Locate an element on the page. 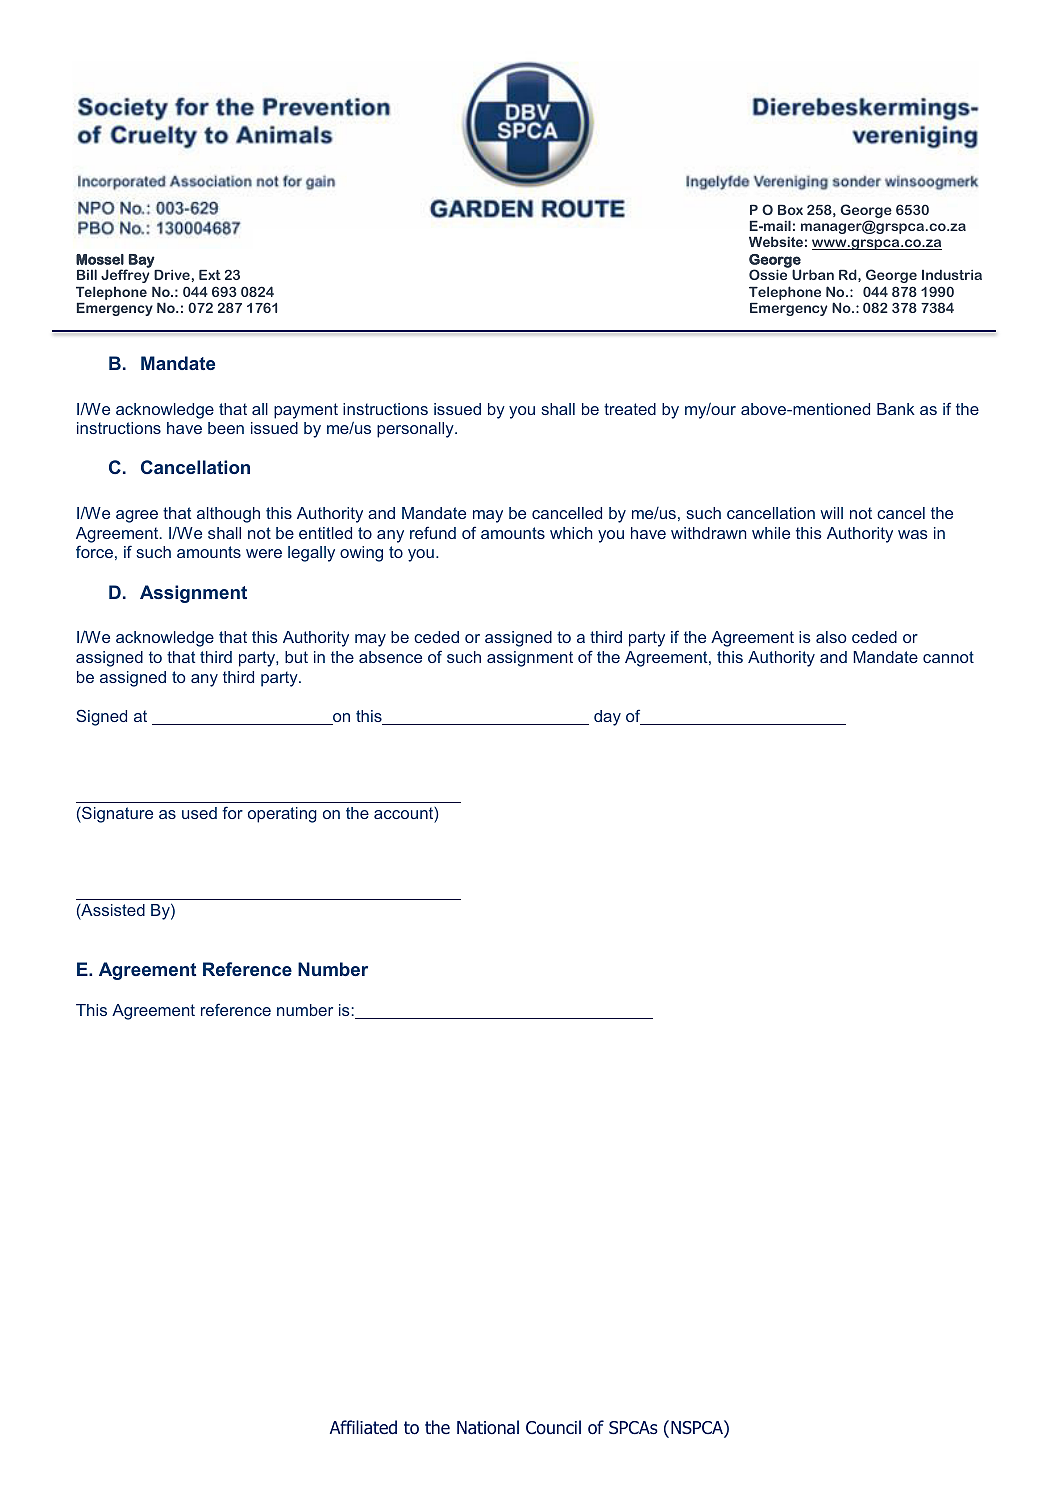  operating is located at coordinates (282, 815).
